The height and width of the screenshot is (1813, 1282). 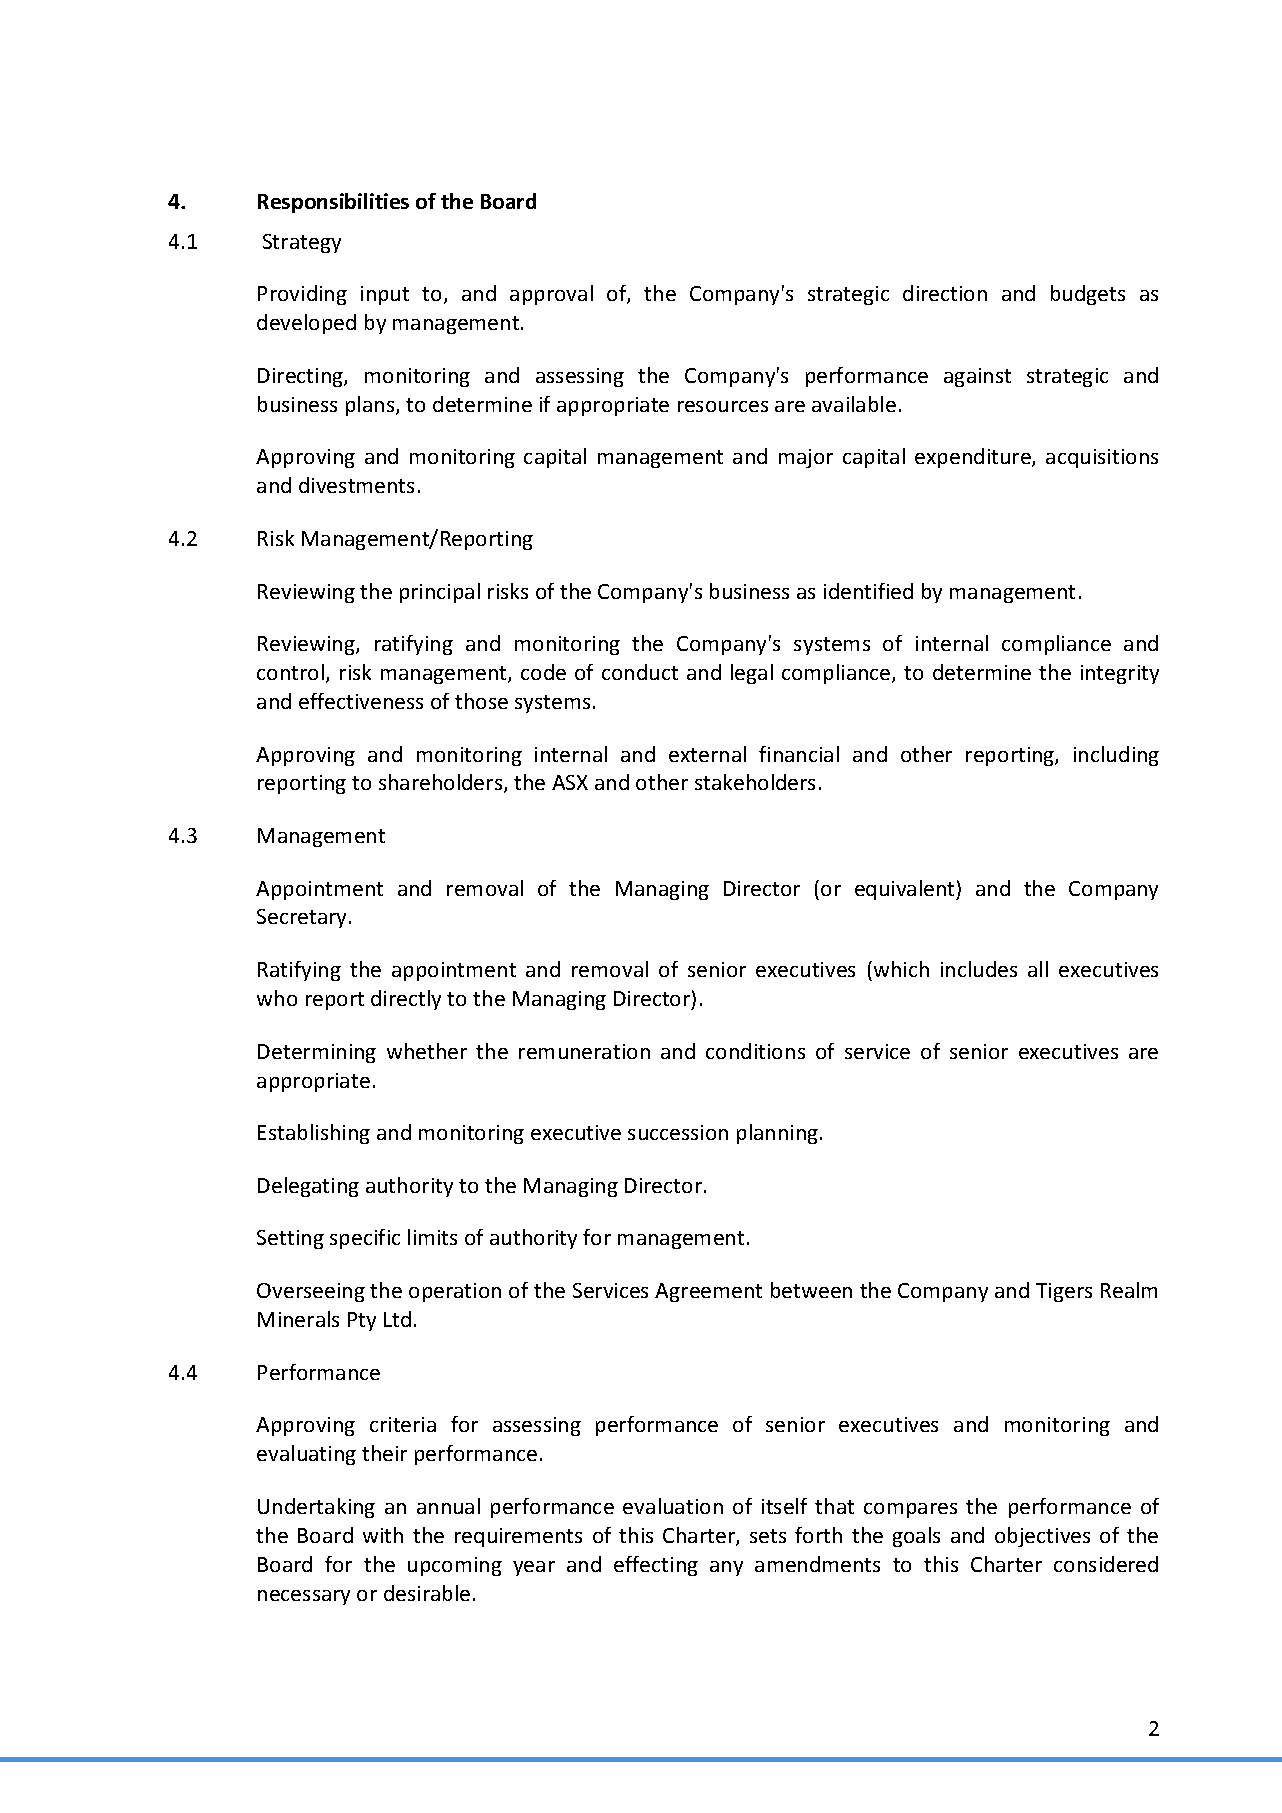 I want to click on input, so click(x=385, y=295).
